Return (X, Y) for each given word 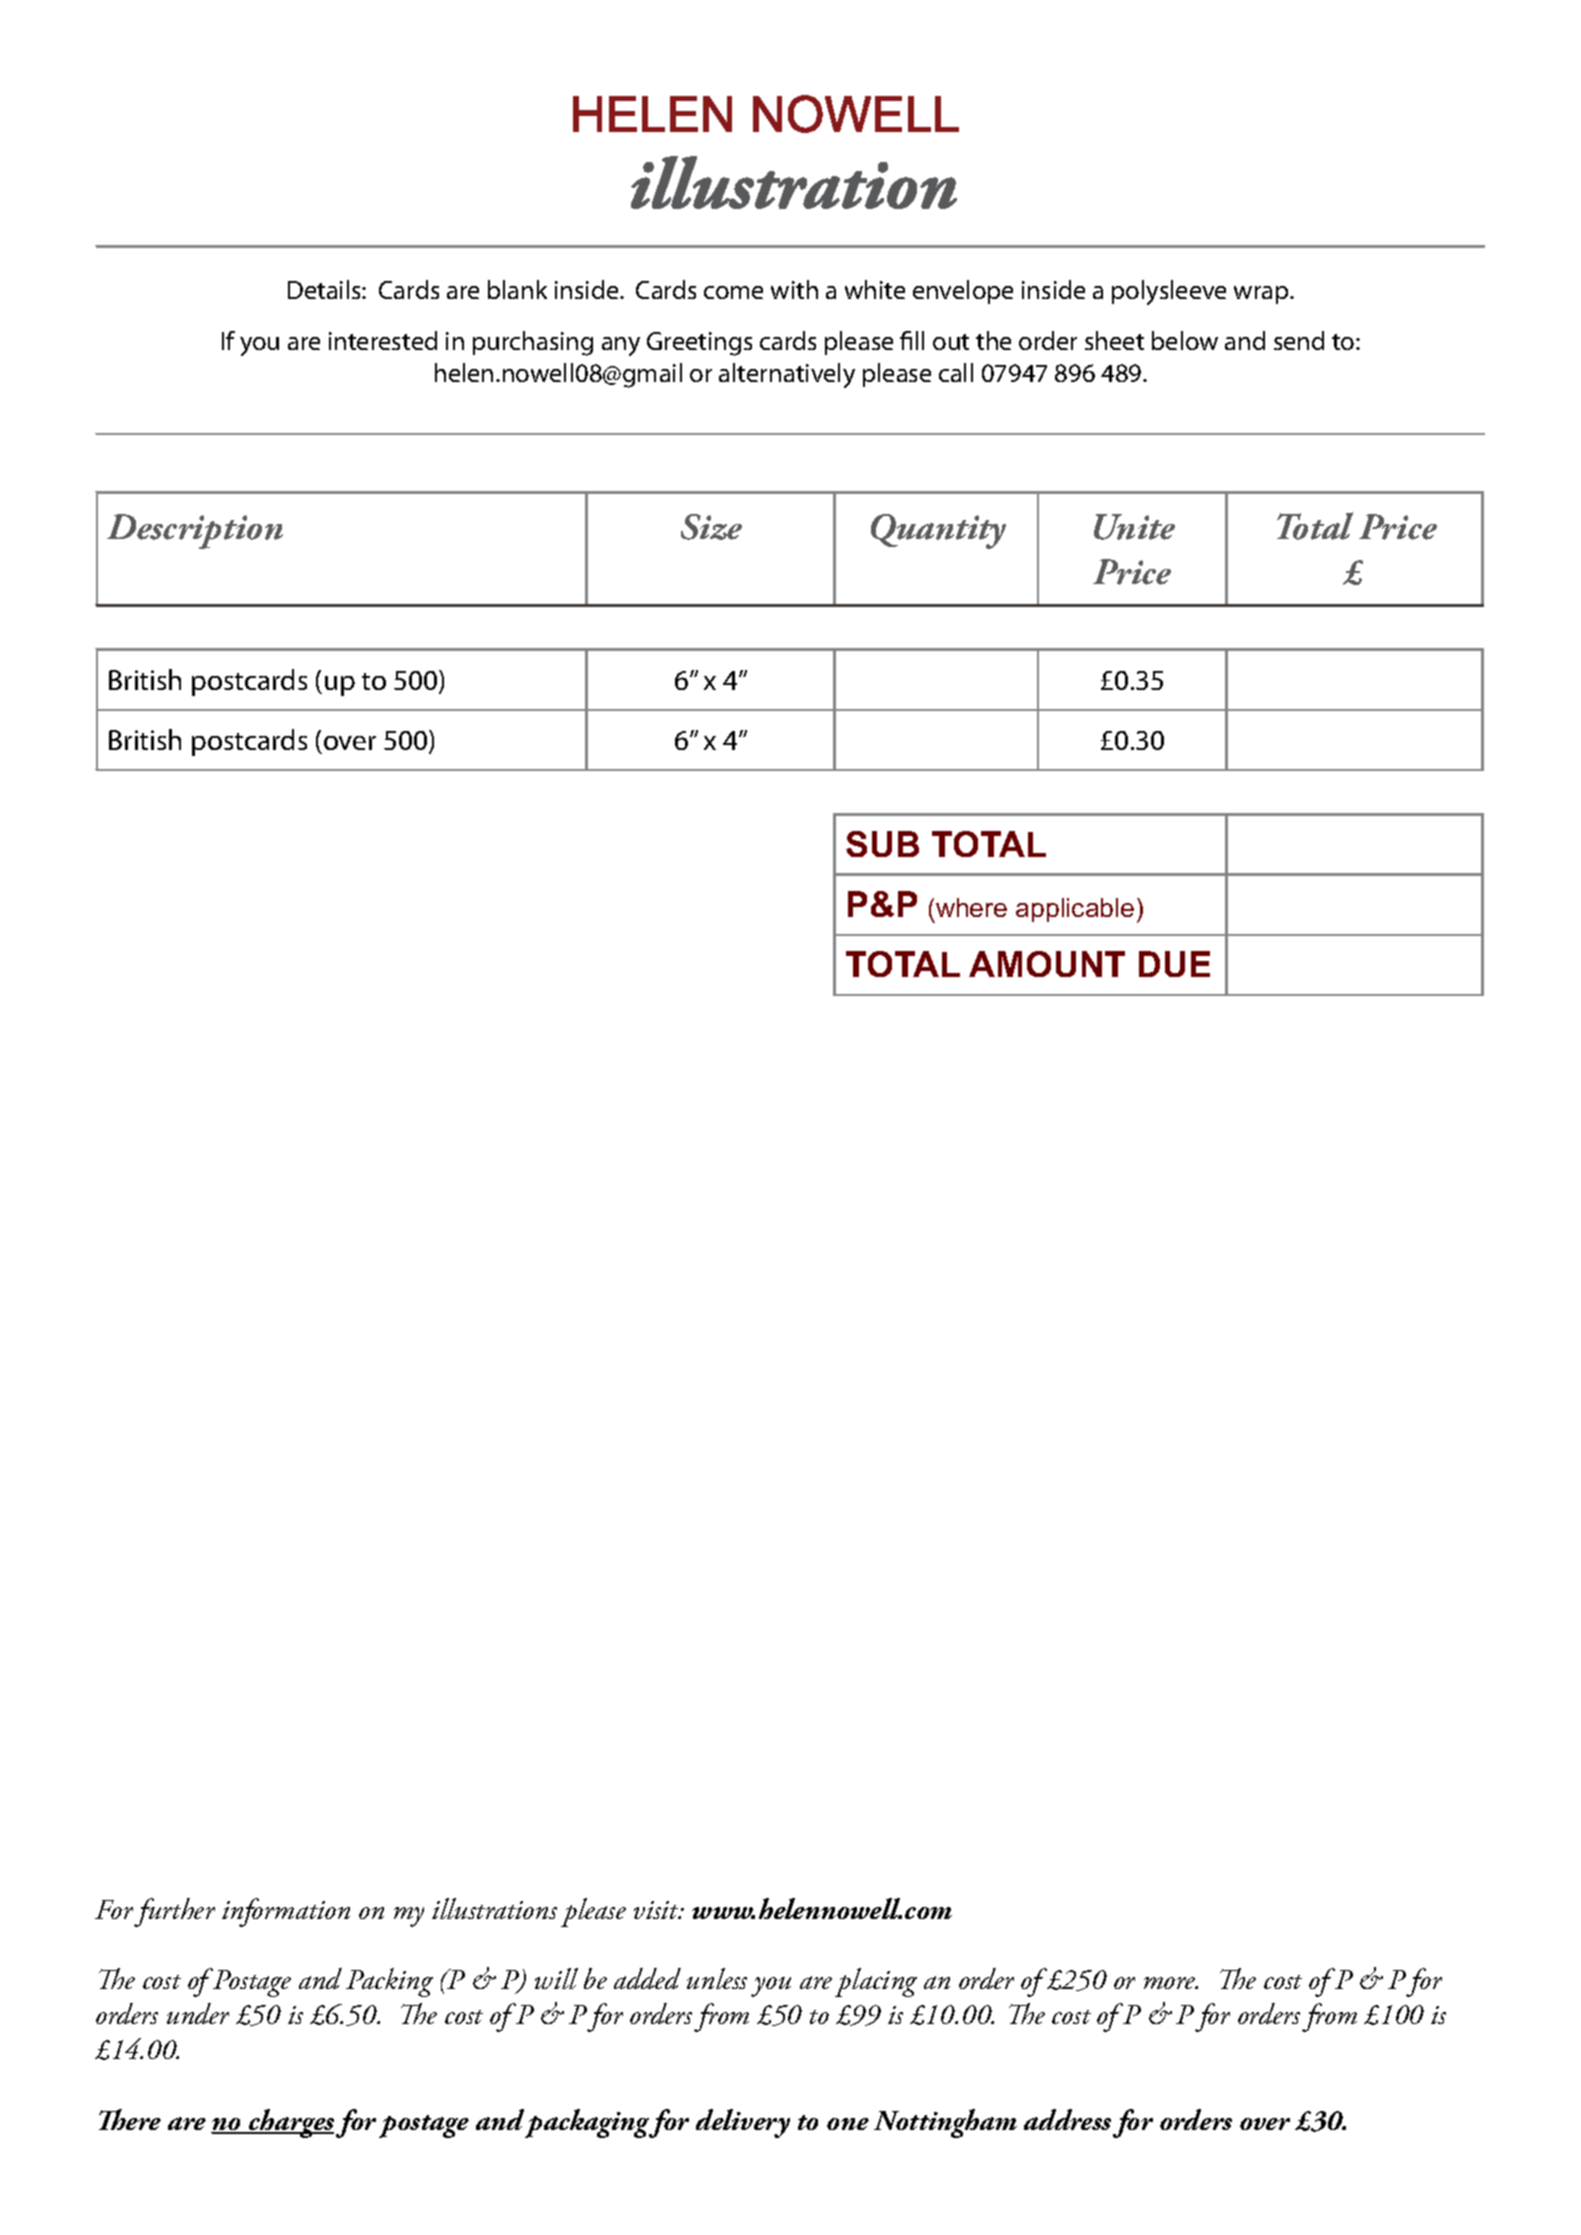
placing (876, 1982)
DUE (1174, 964)
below (1185, 340)
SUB (882, 844)
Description (195, 531)
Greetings (699, 344)
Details (325, 289)
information (286, 1912)
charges (290, 2123)
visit (658, 1910)
